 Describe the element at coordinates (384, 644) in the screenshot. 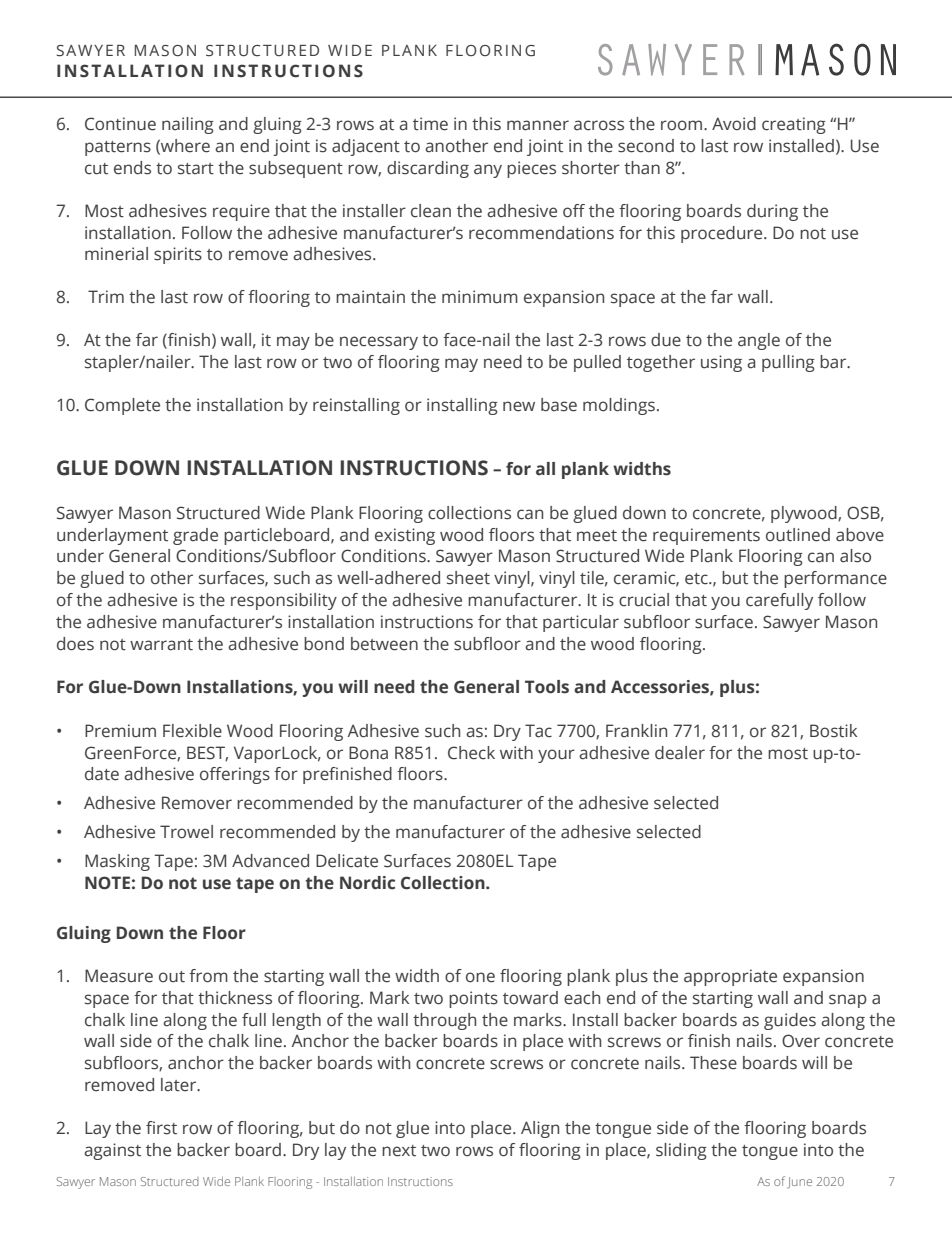

I see `between` at that location.
